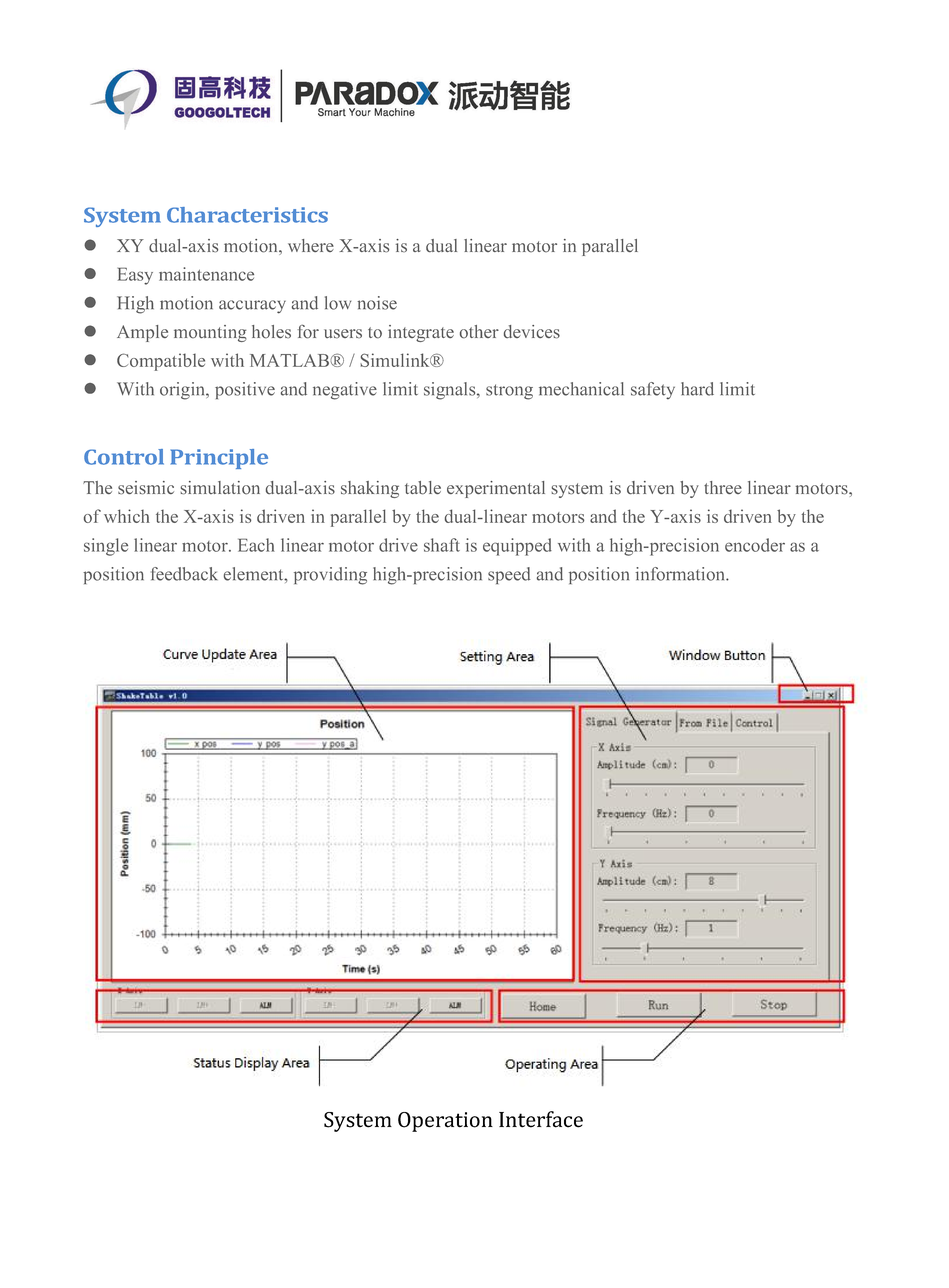 Image resolution: width=949 pixels, height=1288 pixels. Describe the element at coordinates (509, 392) in the image. I see `strong` at that location.
